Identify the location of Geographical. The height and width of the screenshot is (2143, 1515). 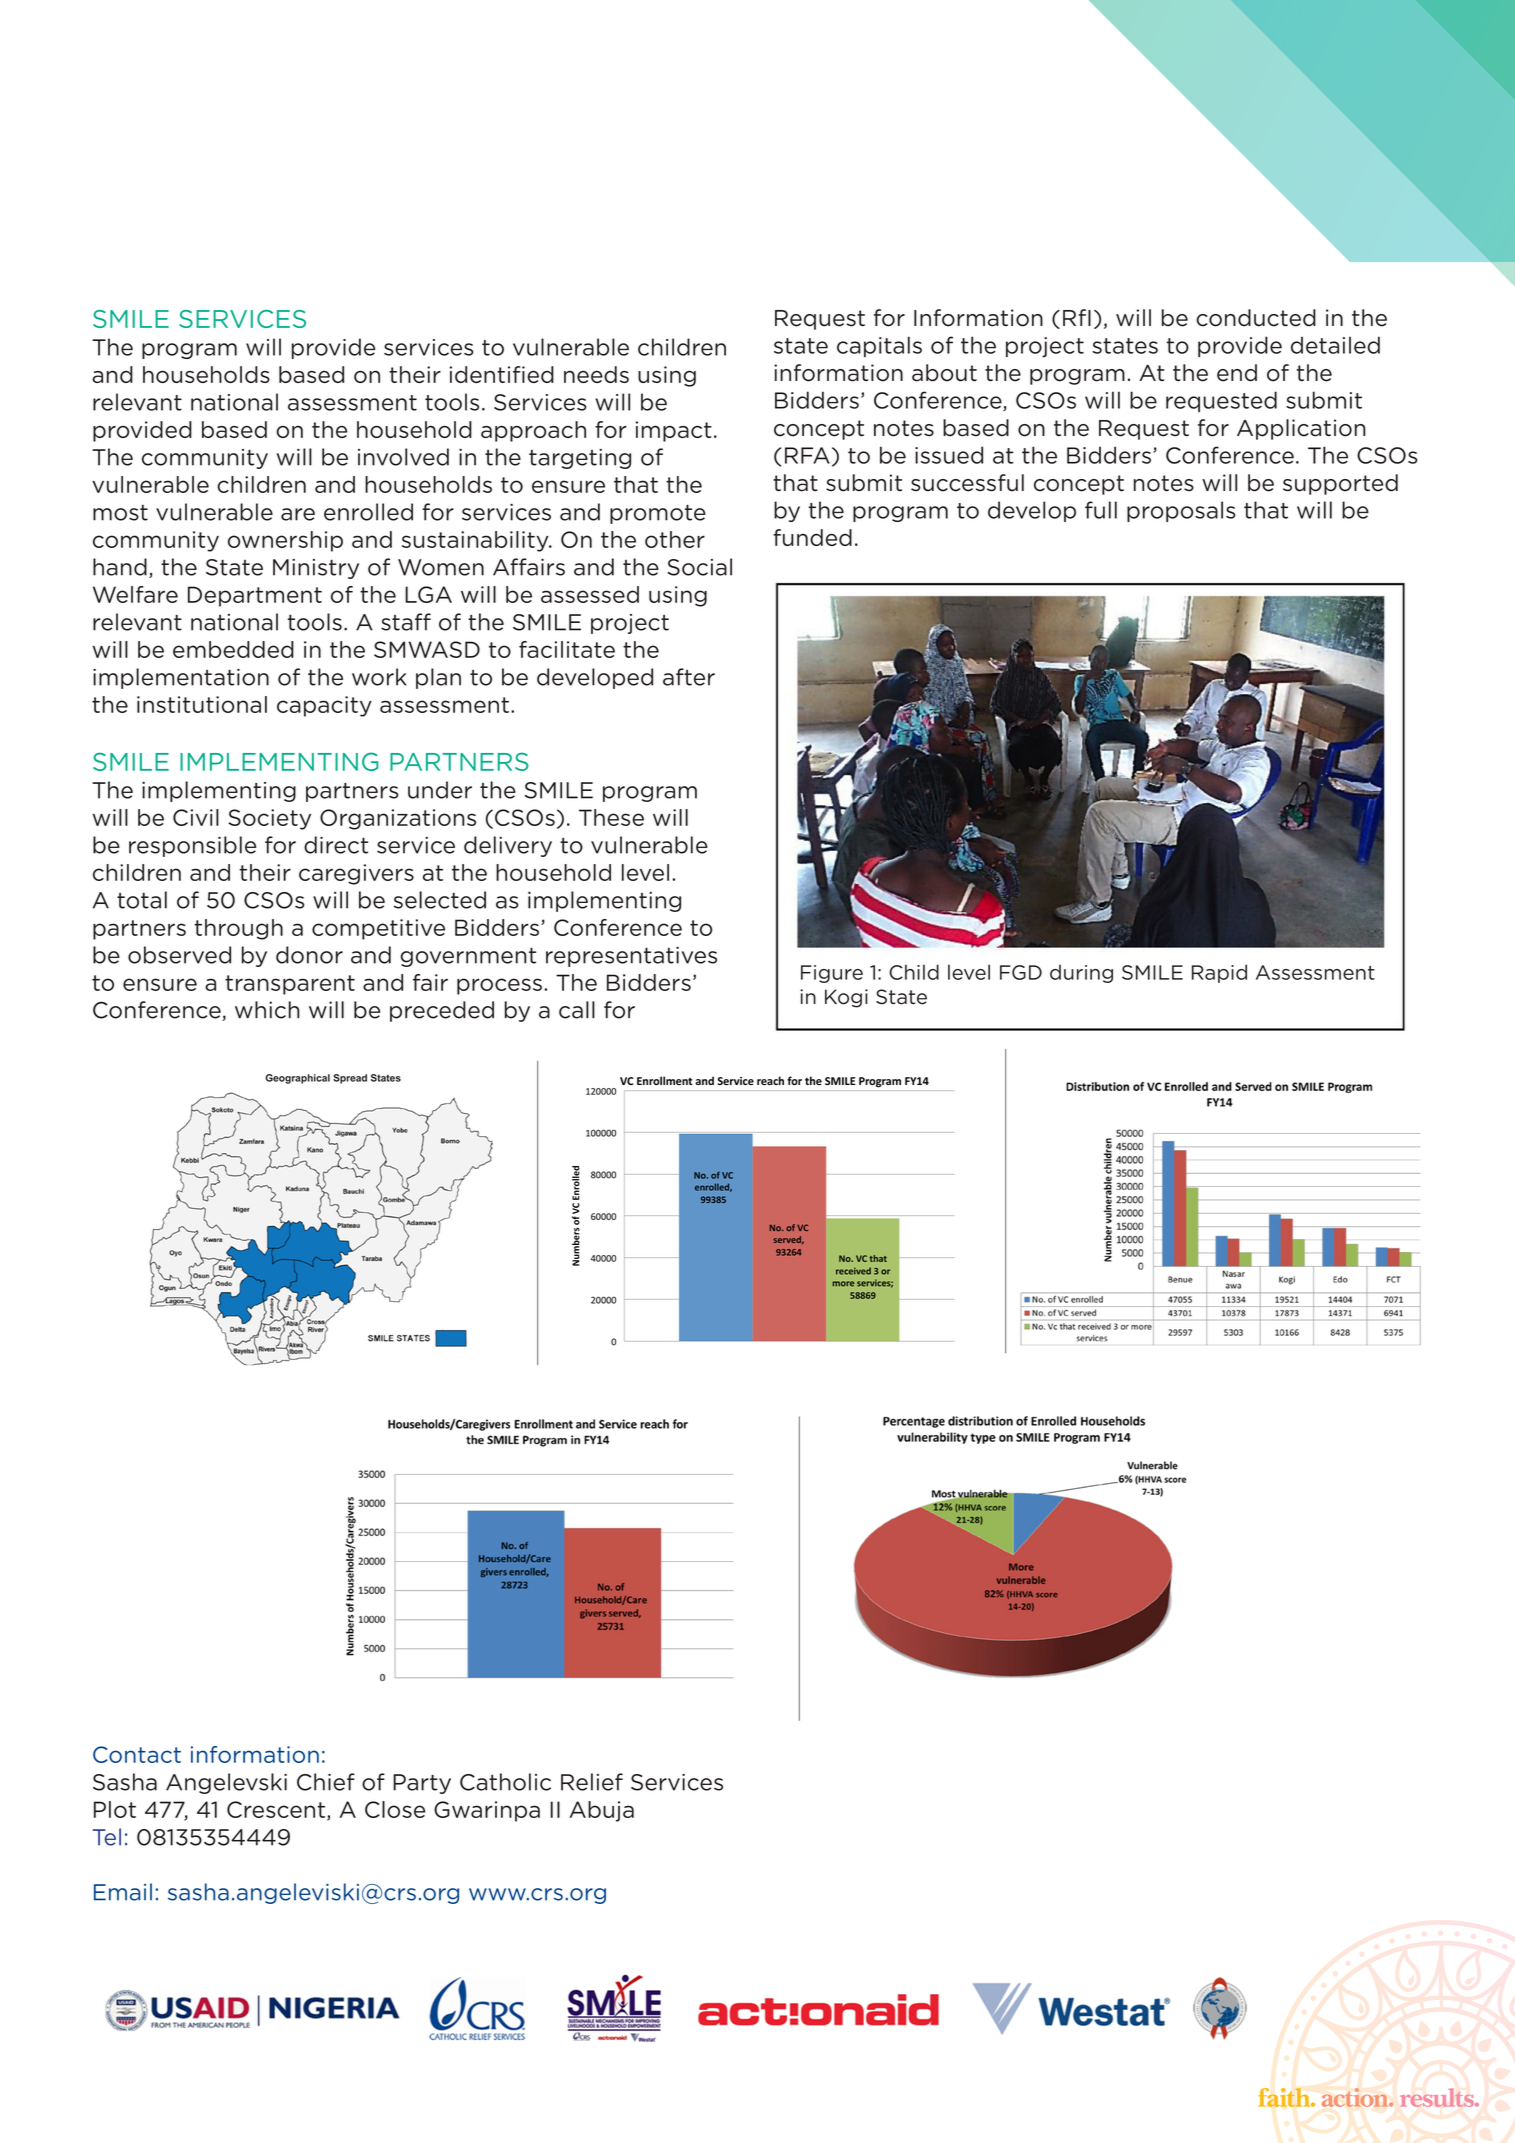
(297, 1079).
